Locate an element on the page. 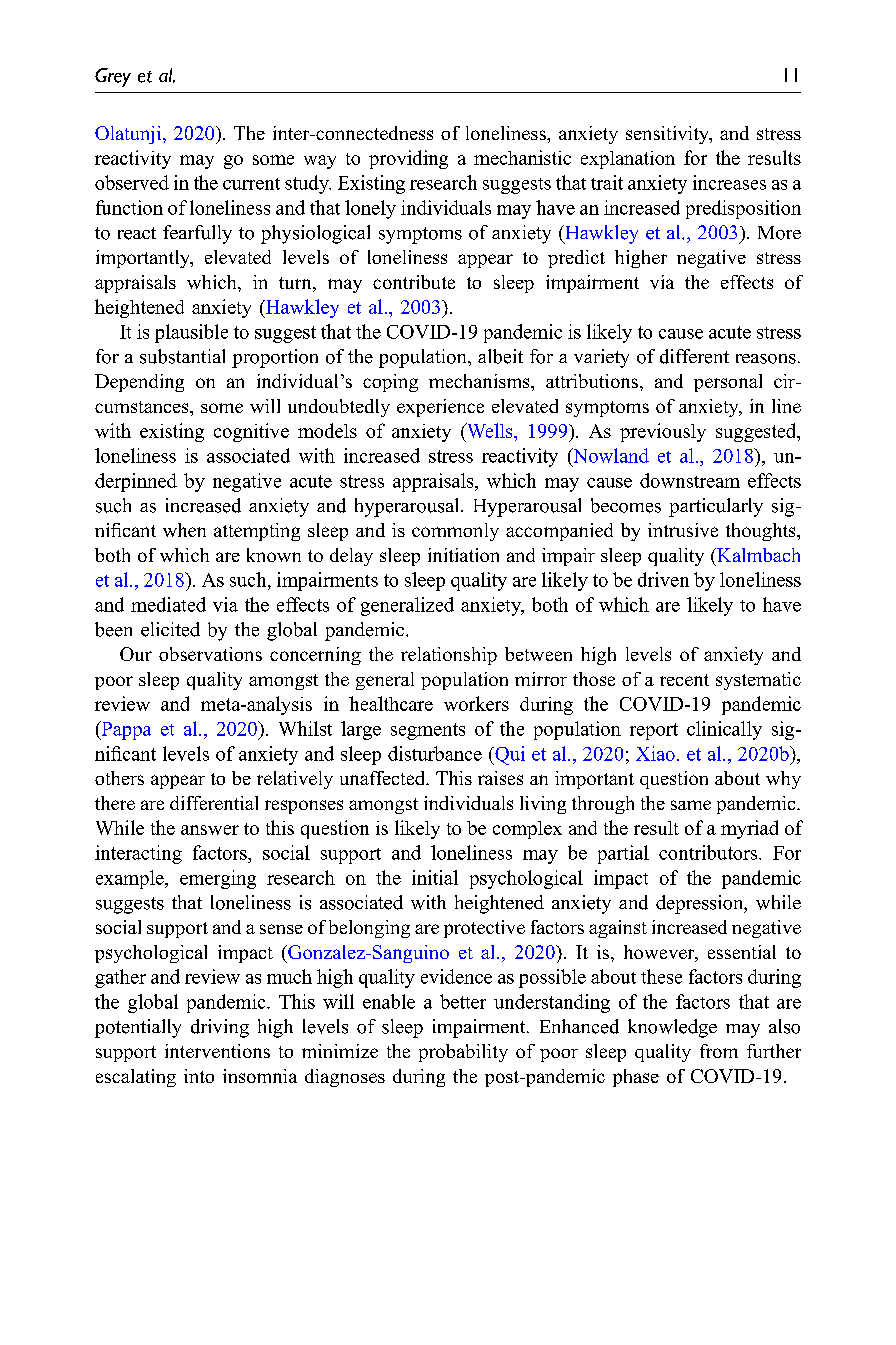 Image resolution: width=896 pixels, height=1345 pixels. Grey is located at coordinates (113, 77).
